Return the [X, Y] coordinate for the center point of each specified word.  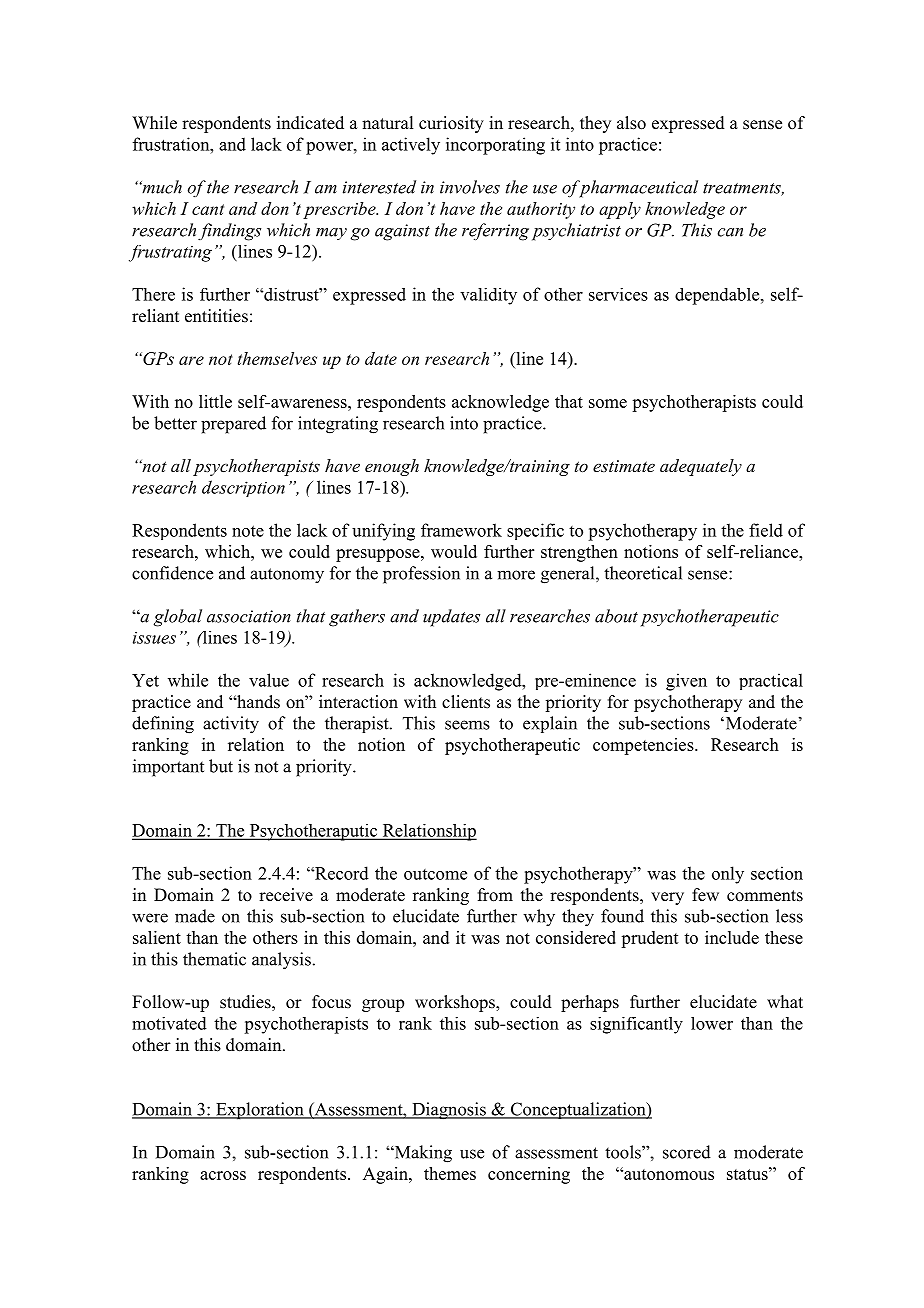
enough [392, 467]
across [223, 1175]
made [195, 916]
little [215, 401]
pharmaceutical [637, 189]
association [249, 616]
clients [466, 702]
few [705, 895]
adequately [701, 467]
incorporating [495, 146]
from [495, 895]
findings [229, 232]
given [686, 682]
